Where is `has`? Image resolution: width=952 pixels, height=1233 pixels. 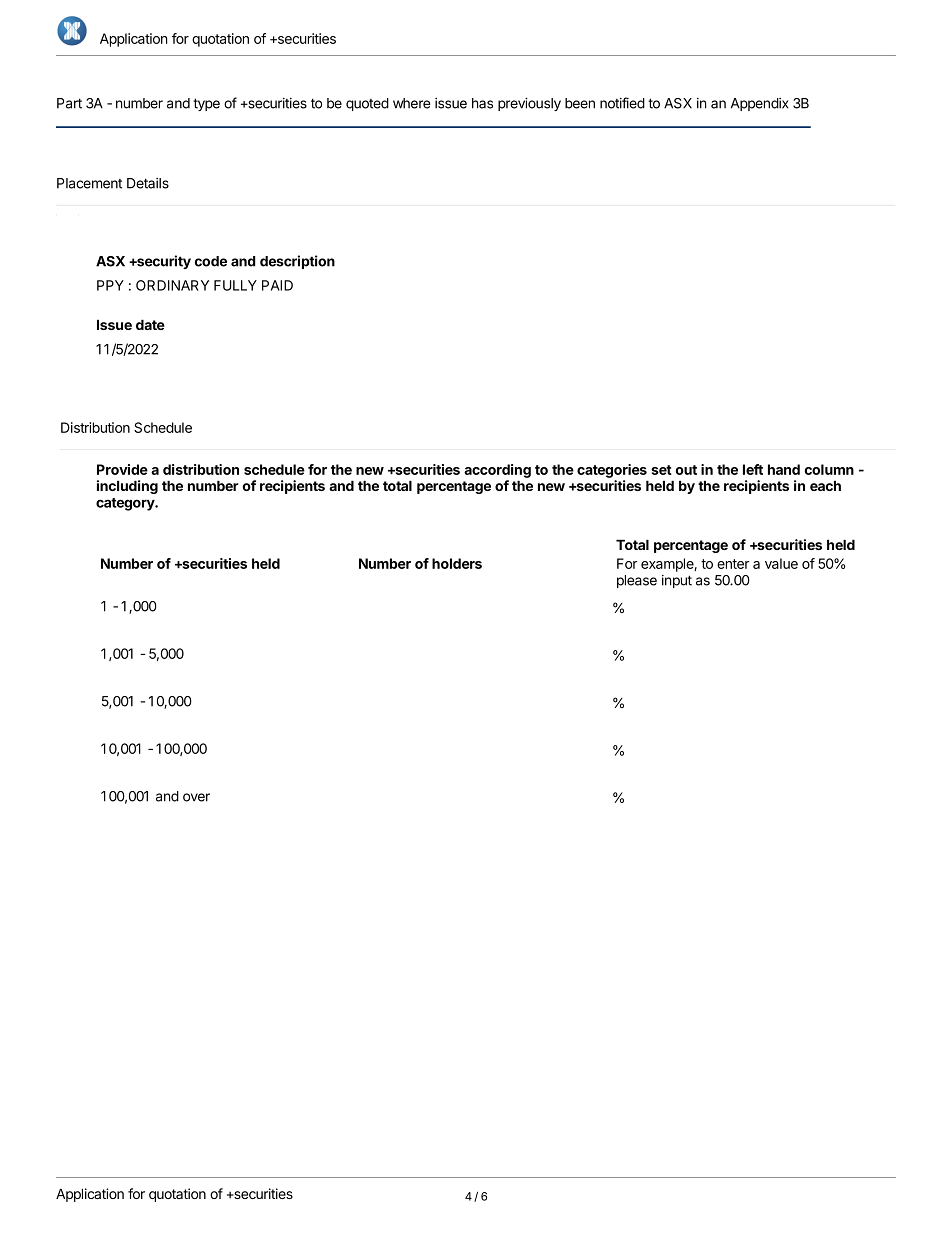 has is located at coordinates (482, 103).
